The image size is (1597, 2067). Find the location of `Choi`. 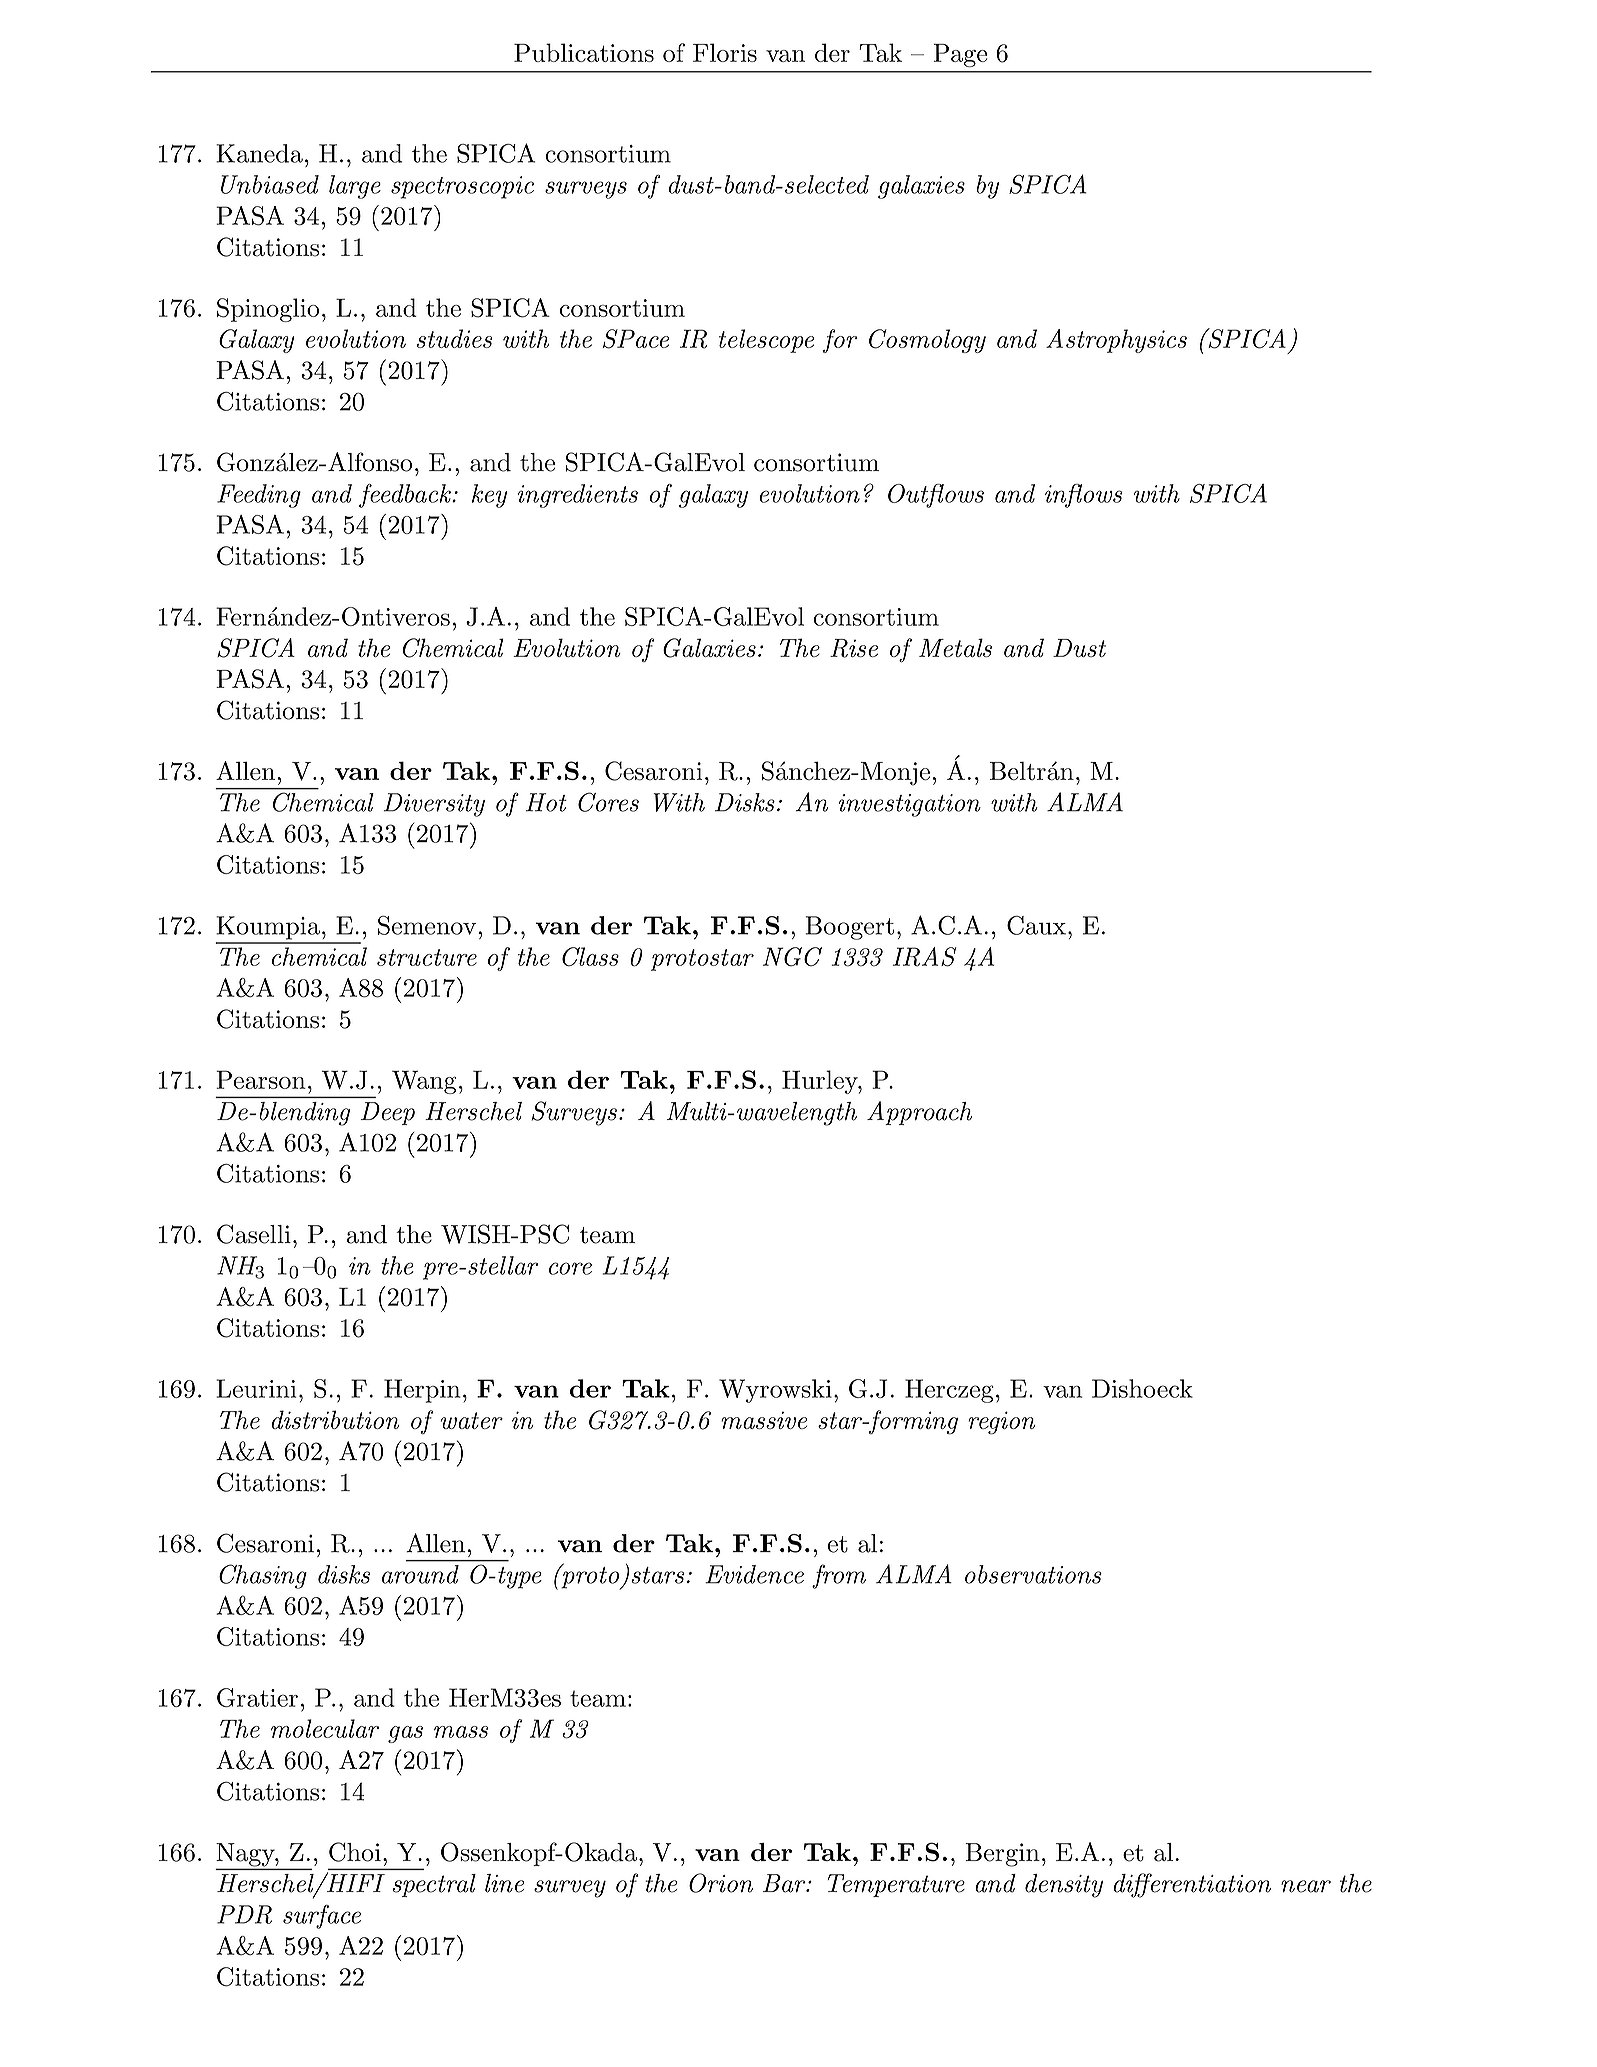

Choi is located at coordinates (355, 1852).
